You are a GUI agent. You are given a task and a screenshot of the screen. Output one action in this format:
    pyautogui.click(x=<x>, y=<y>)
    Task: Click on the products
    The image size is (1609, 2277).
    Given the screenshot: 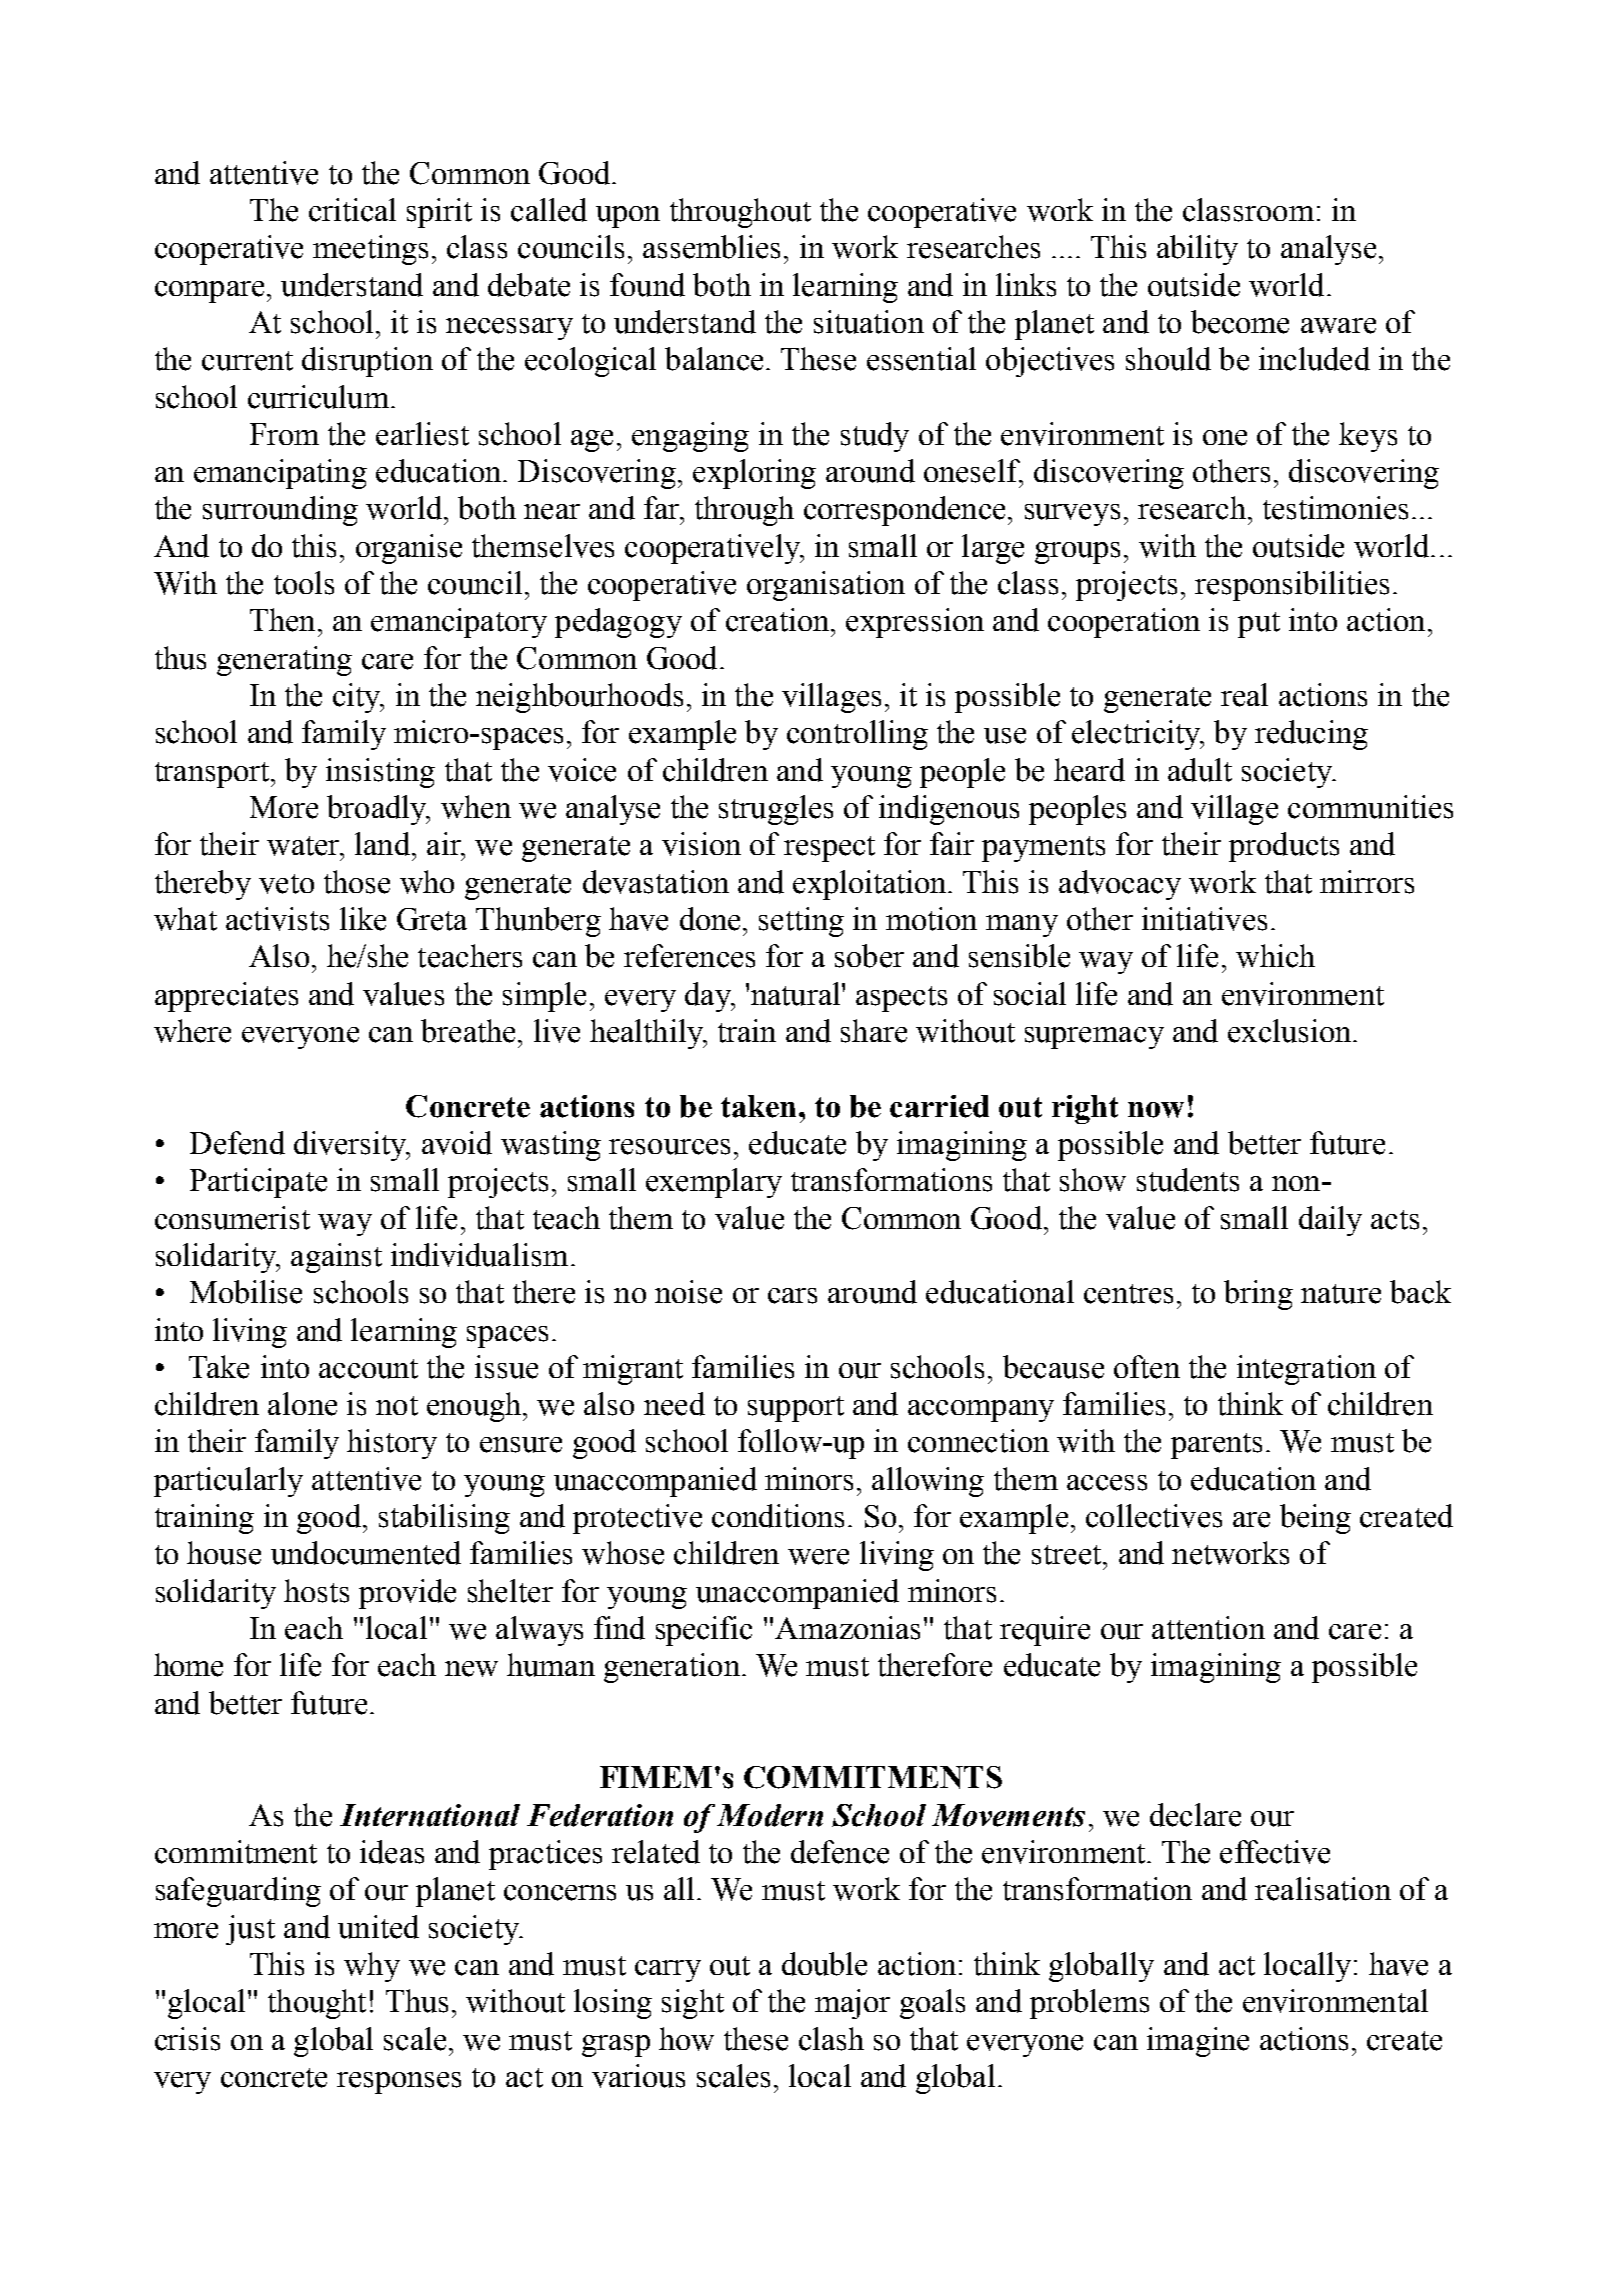 What is the action you would take?
    pyautogui.click(x=1284, y=847)
